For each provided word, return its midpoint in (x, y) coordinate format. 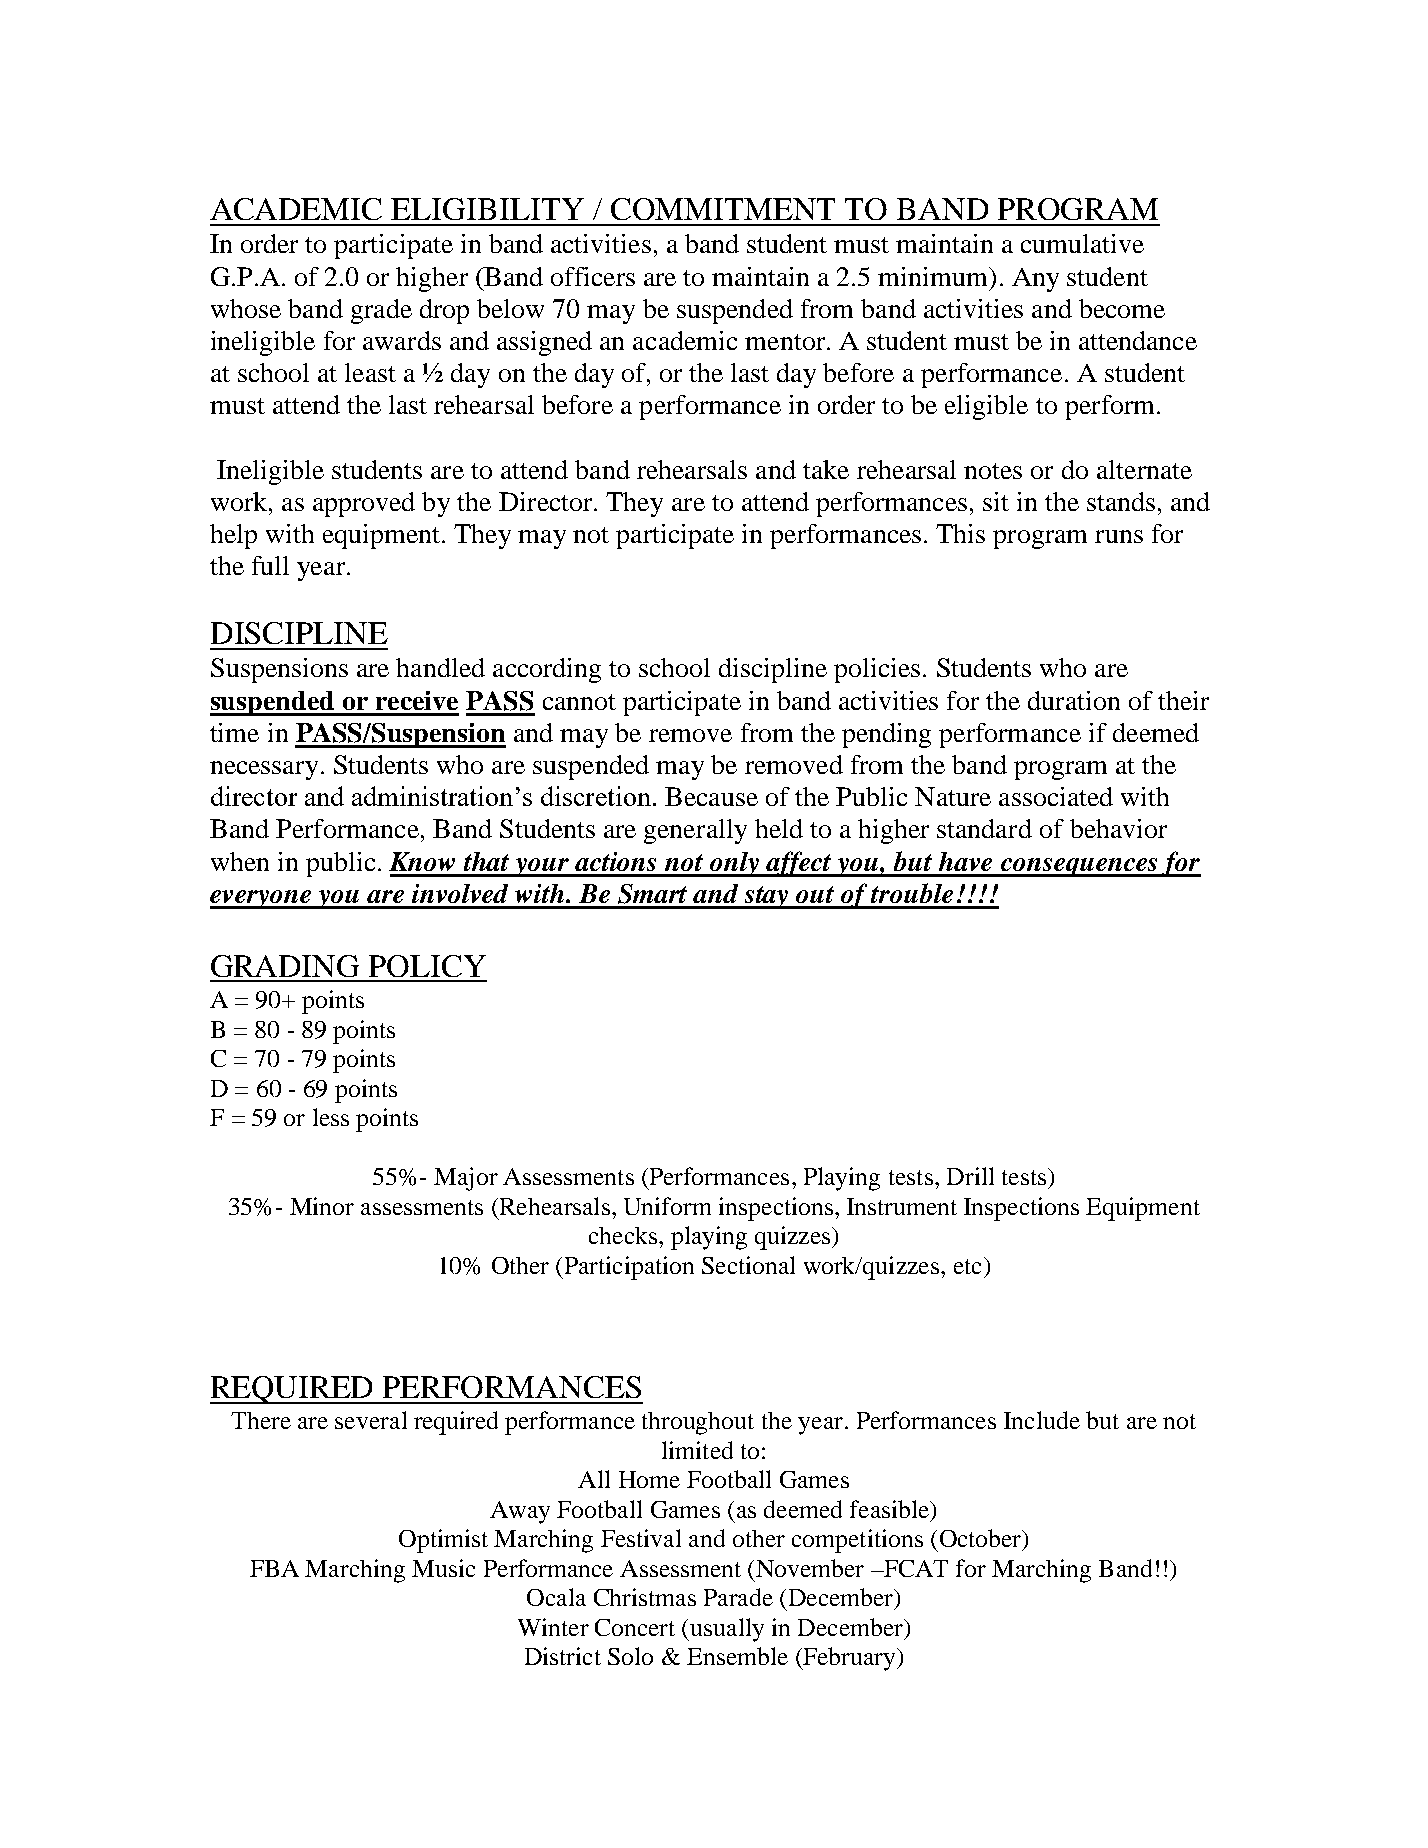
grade (381, 311)
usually (727, 1630)
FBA (274, 1568)
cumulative (1082, 243)
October (982, 1539)
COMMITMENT (723, 209)
